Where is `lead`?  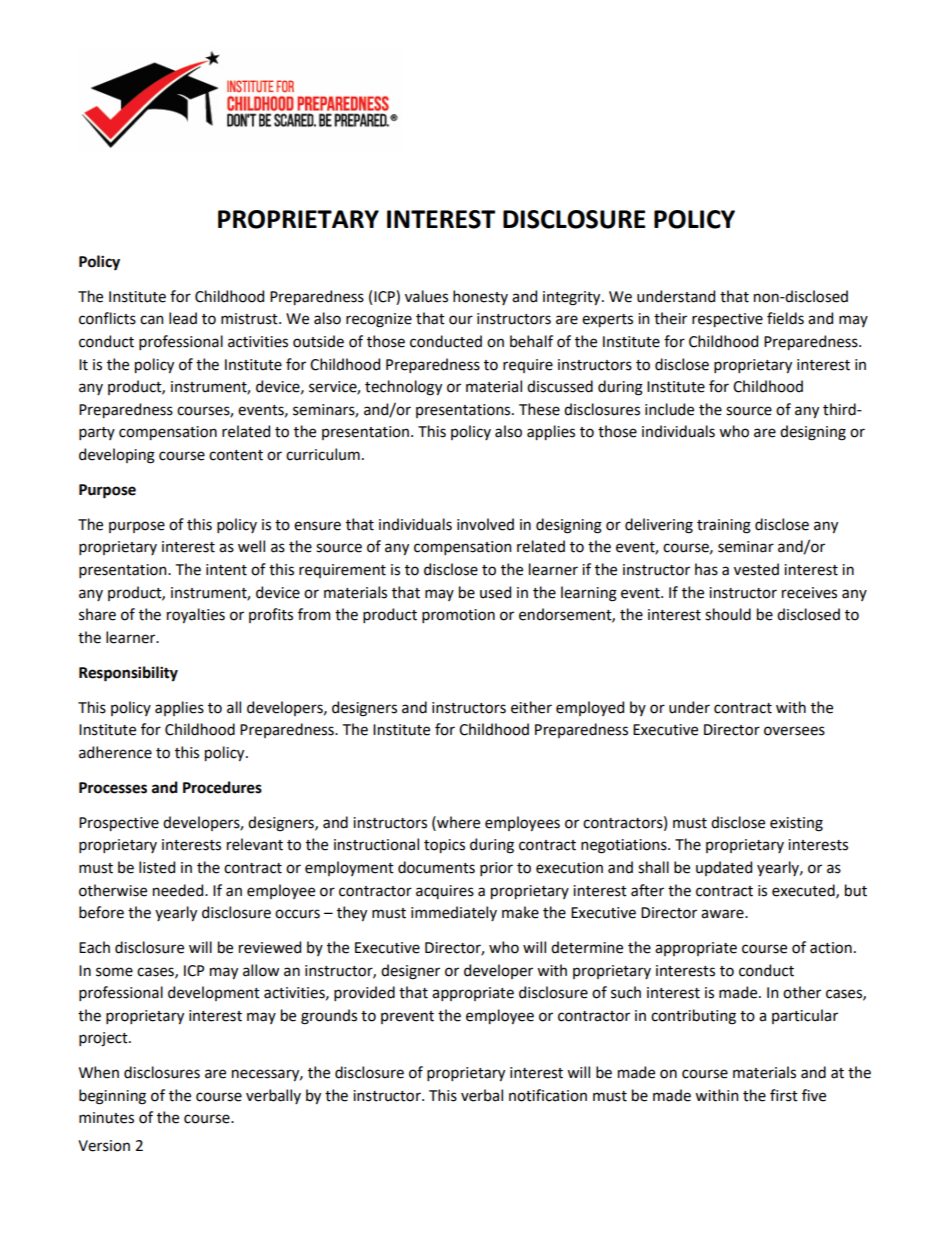 lead is located at coordinates (183, 318).
